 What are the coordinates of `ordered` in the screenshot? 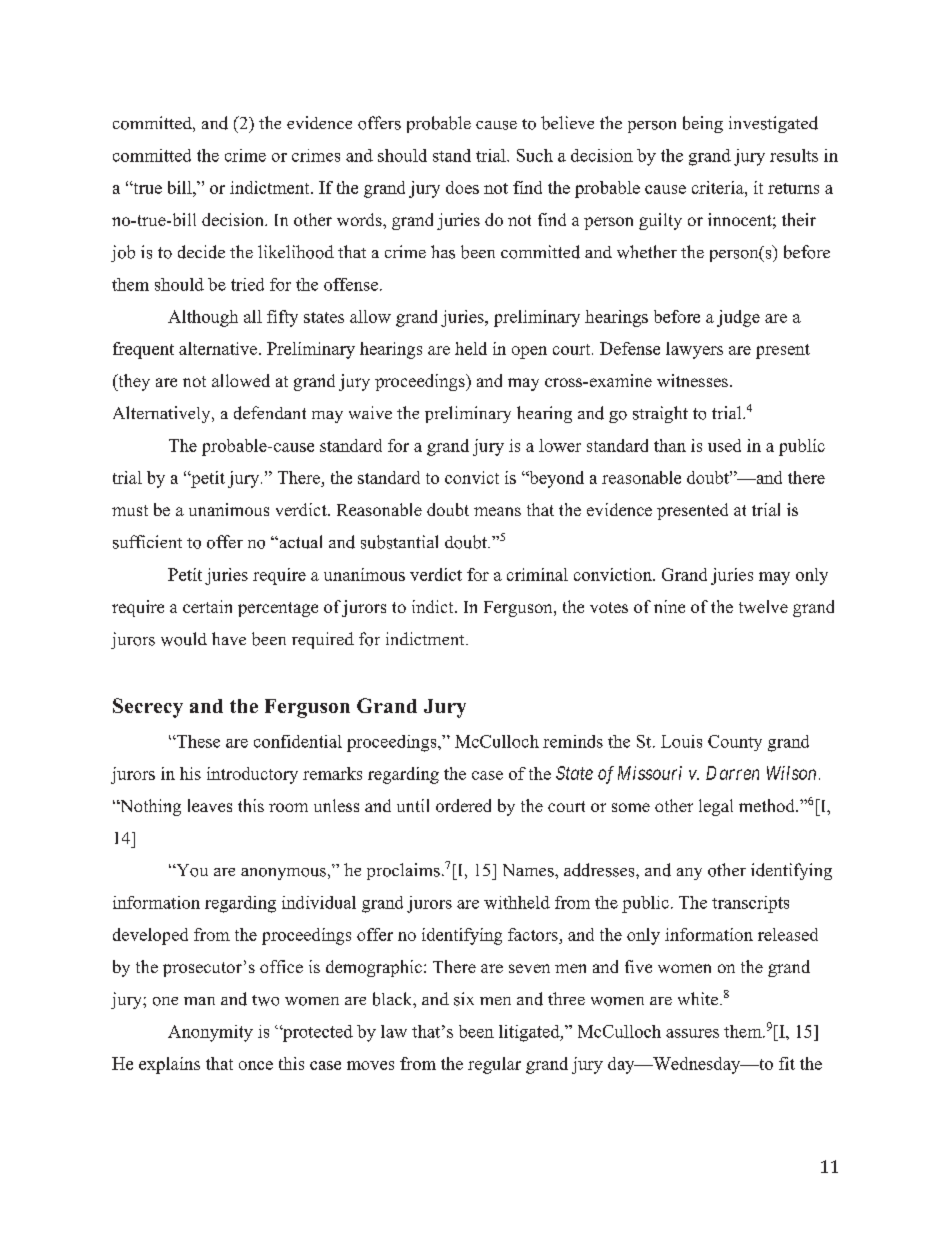 It's located at (463, 805).
